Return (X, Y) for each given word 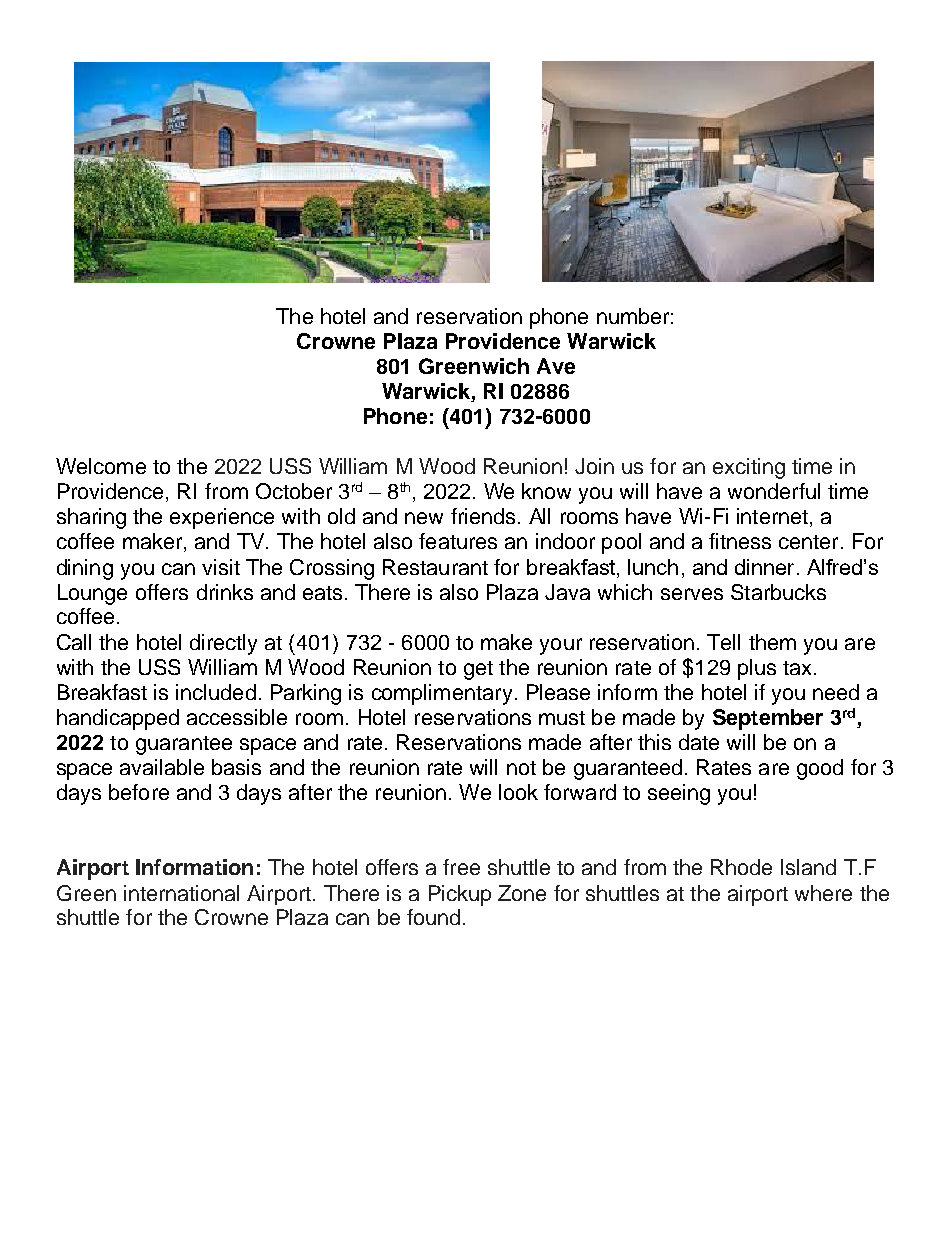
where (823, 893)
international (181, 893)
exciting (749, 468)
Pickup (460, 895)
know (546, 491)
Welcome (101, 466)
